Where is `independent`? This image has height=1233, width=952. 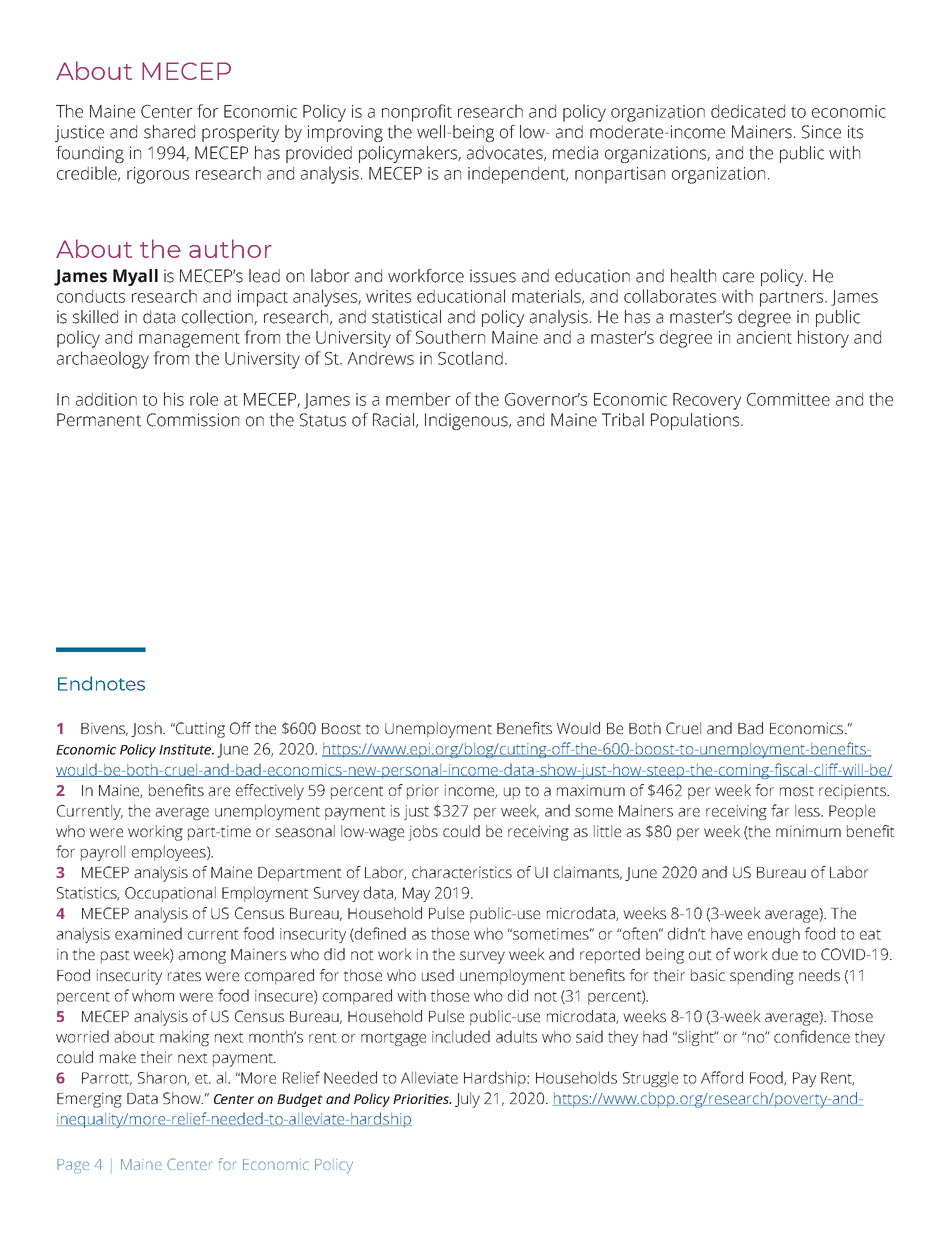
independent is located at coordinates (518, 175).
